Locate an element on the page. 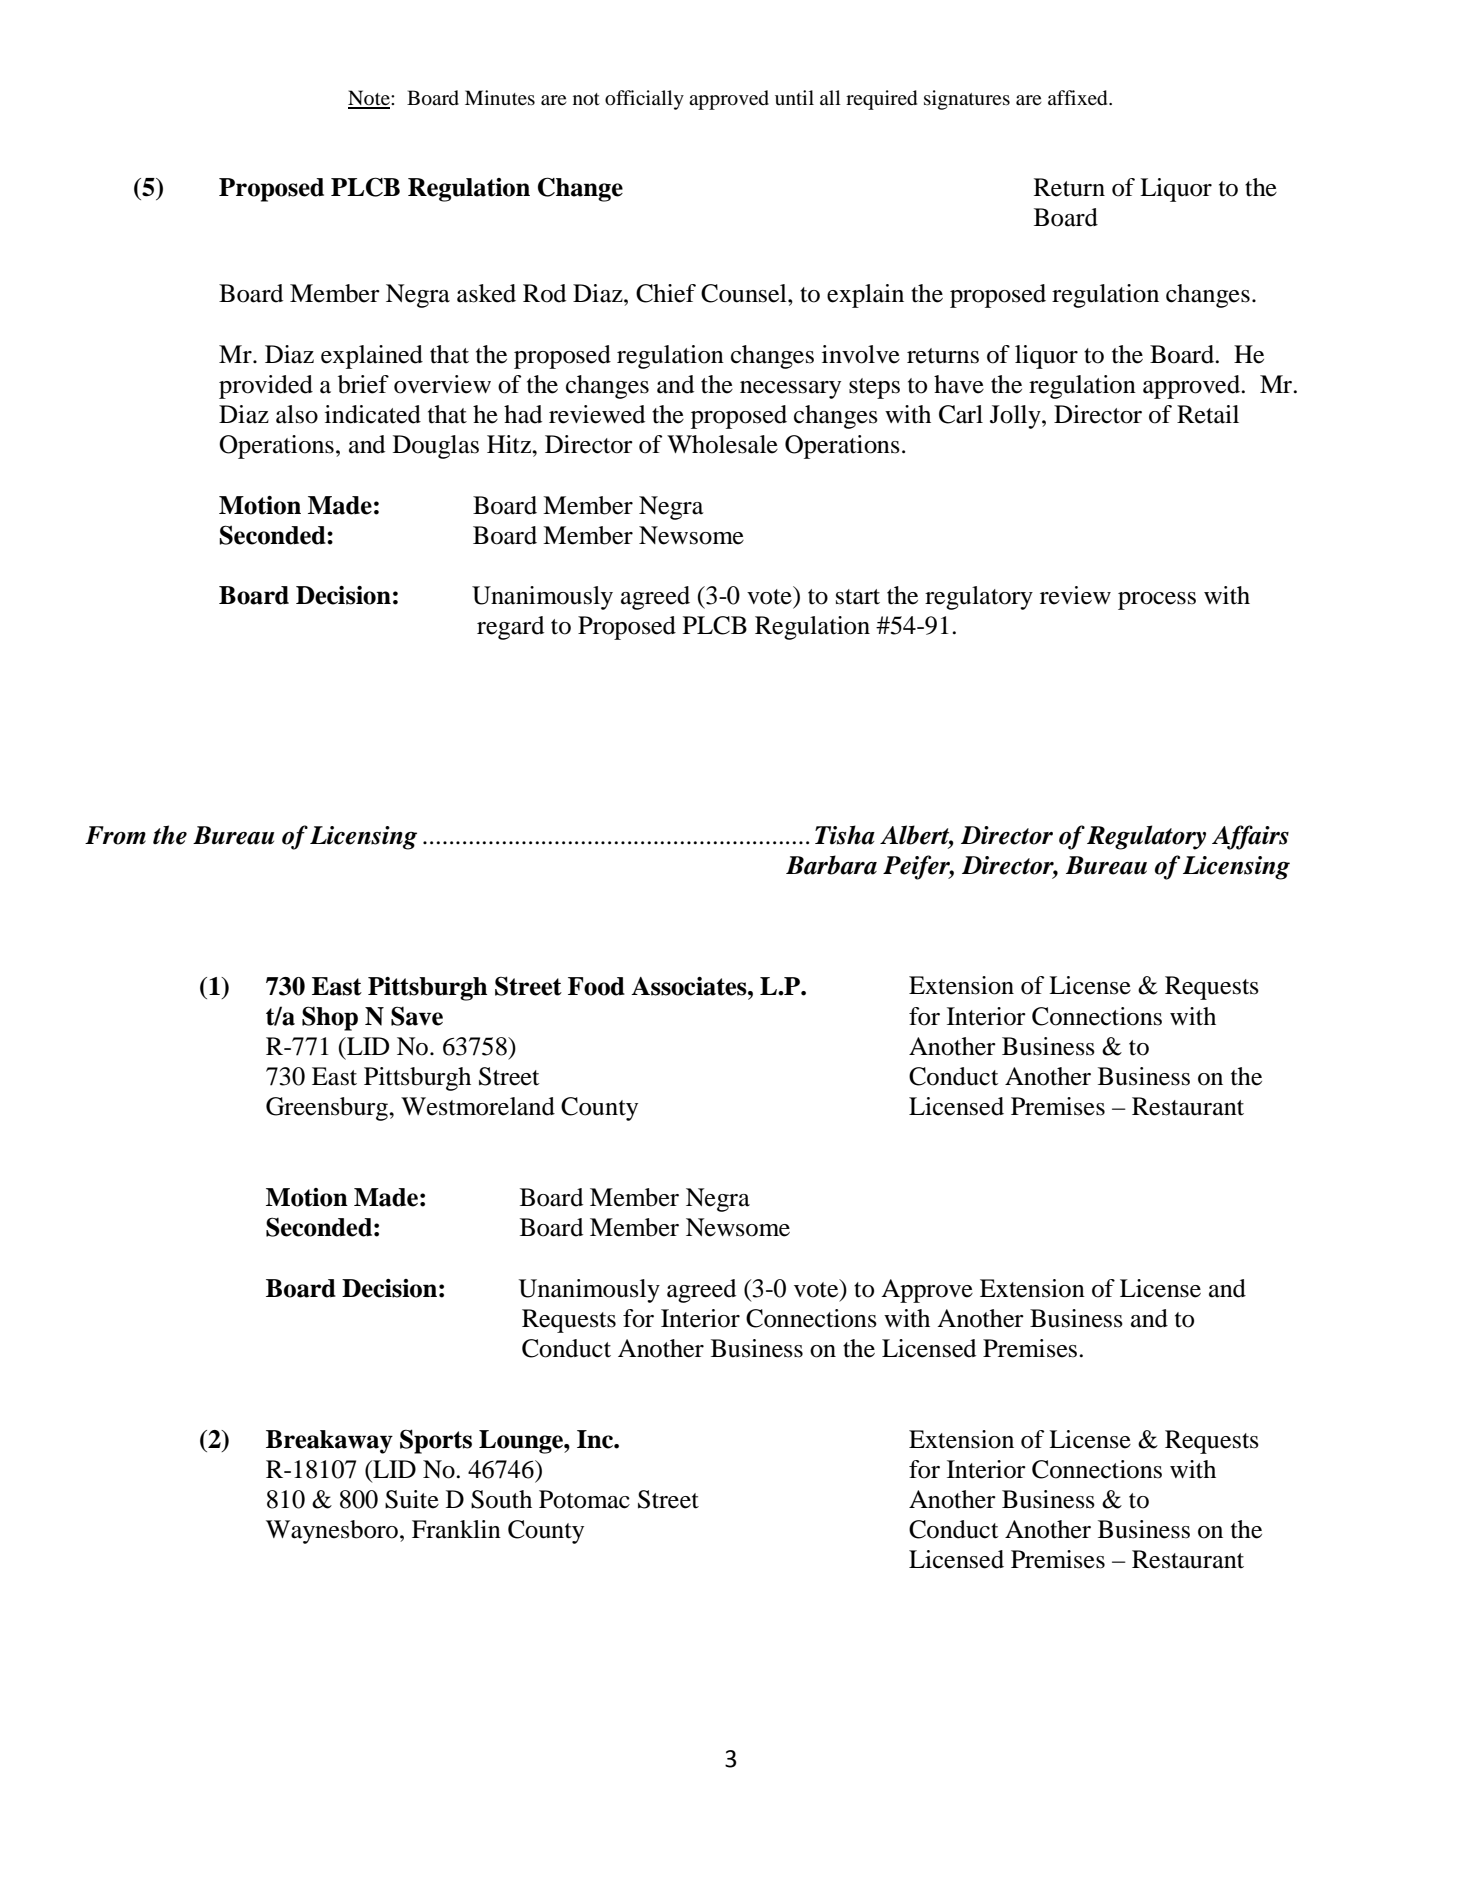  From is located at coordinates (115, 835).
